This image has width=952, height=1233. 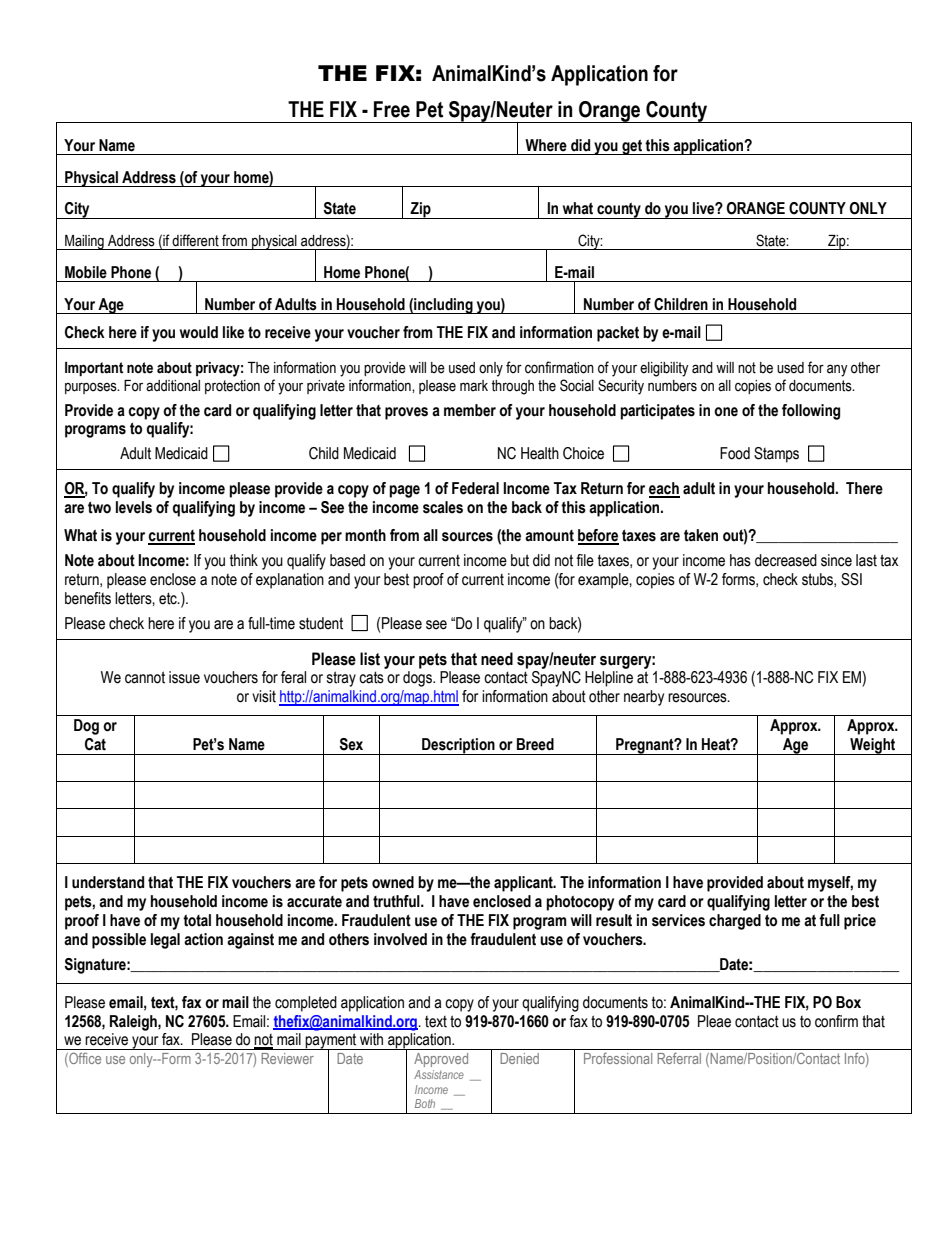 I want to click on Referral, so click(x=679, y=1058).
